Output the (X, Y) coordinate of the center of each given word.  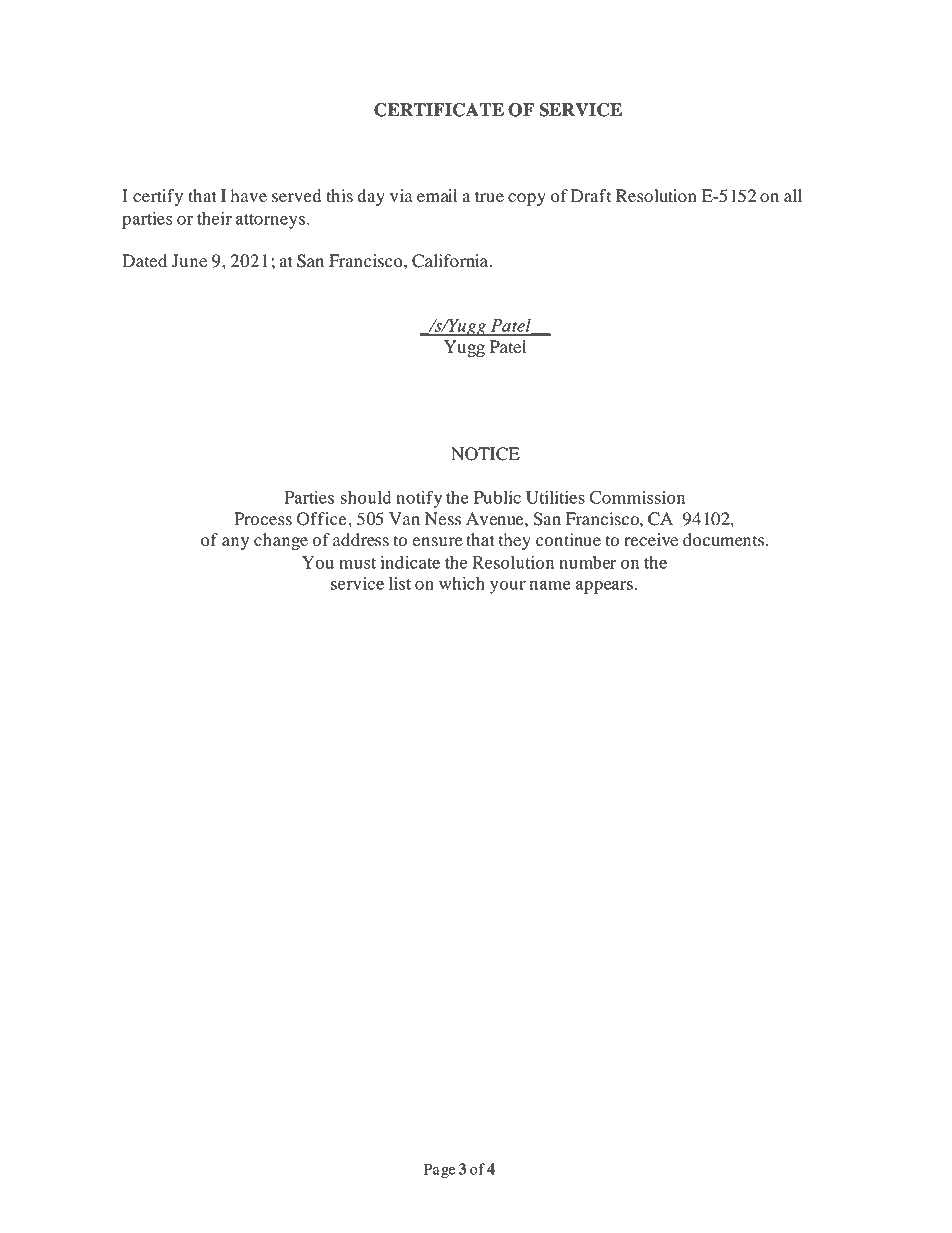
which (462, 583)
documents (725, 540)
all (793, 196)
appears (604, 587)
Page (440, 1170)
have (248, 195)
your (508, 587)
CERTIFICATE (439, 110)
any (235, 543)
